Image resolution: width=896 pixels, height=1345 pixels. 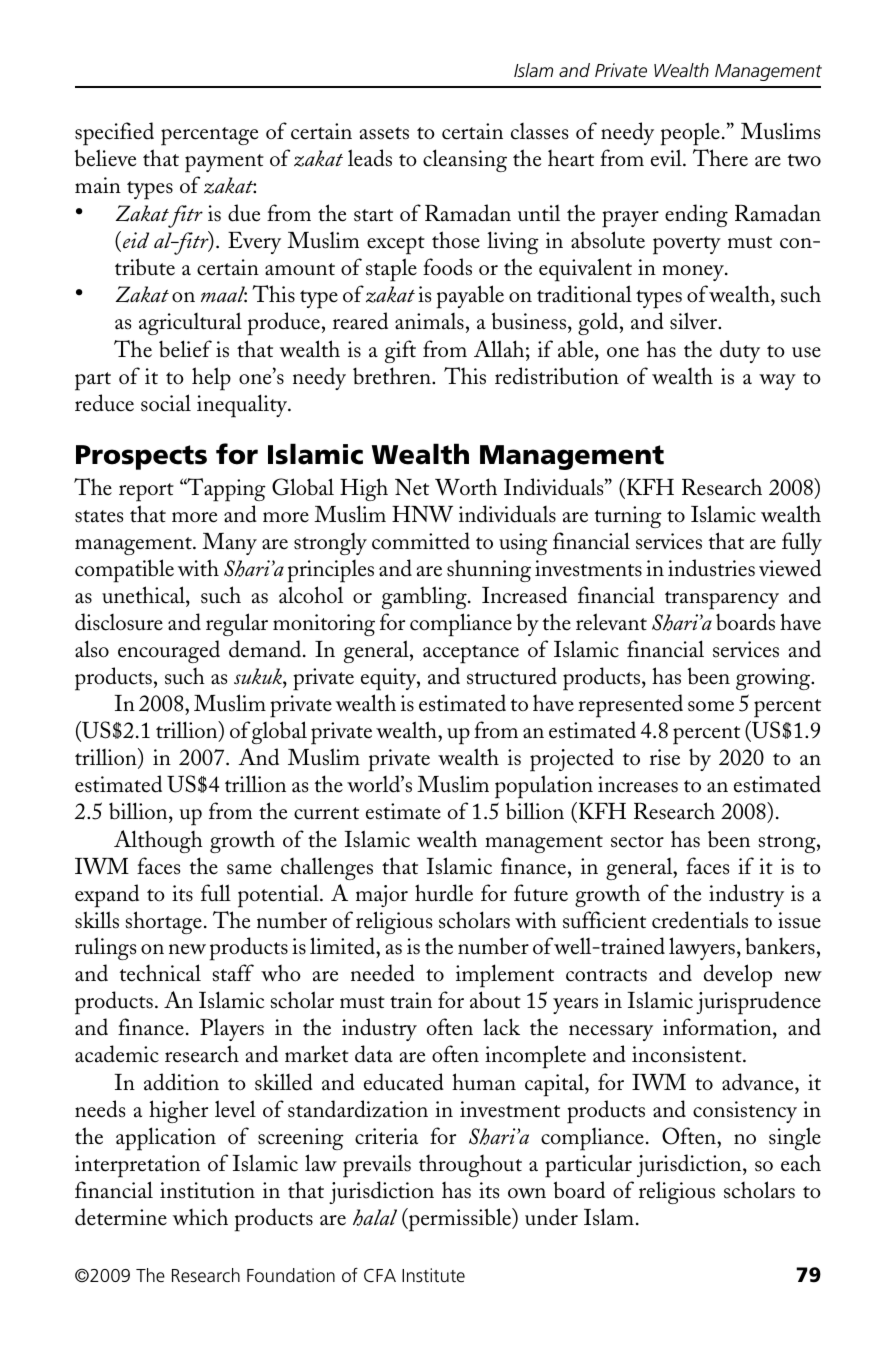 What do you see at coordinates (166, 403) in the screenshot?
I see `social` at bounding box center [166, 403].
